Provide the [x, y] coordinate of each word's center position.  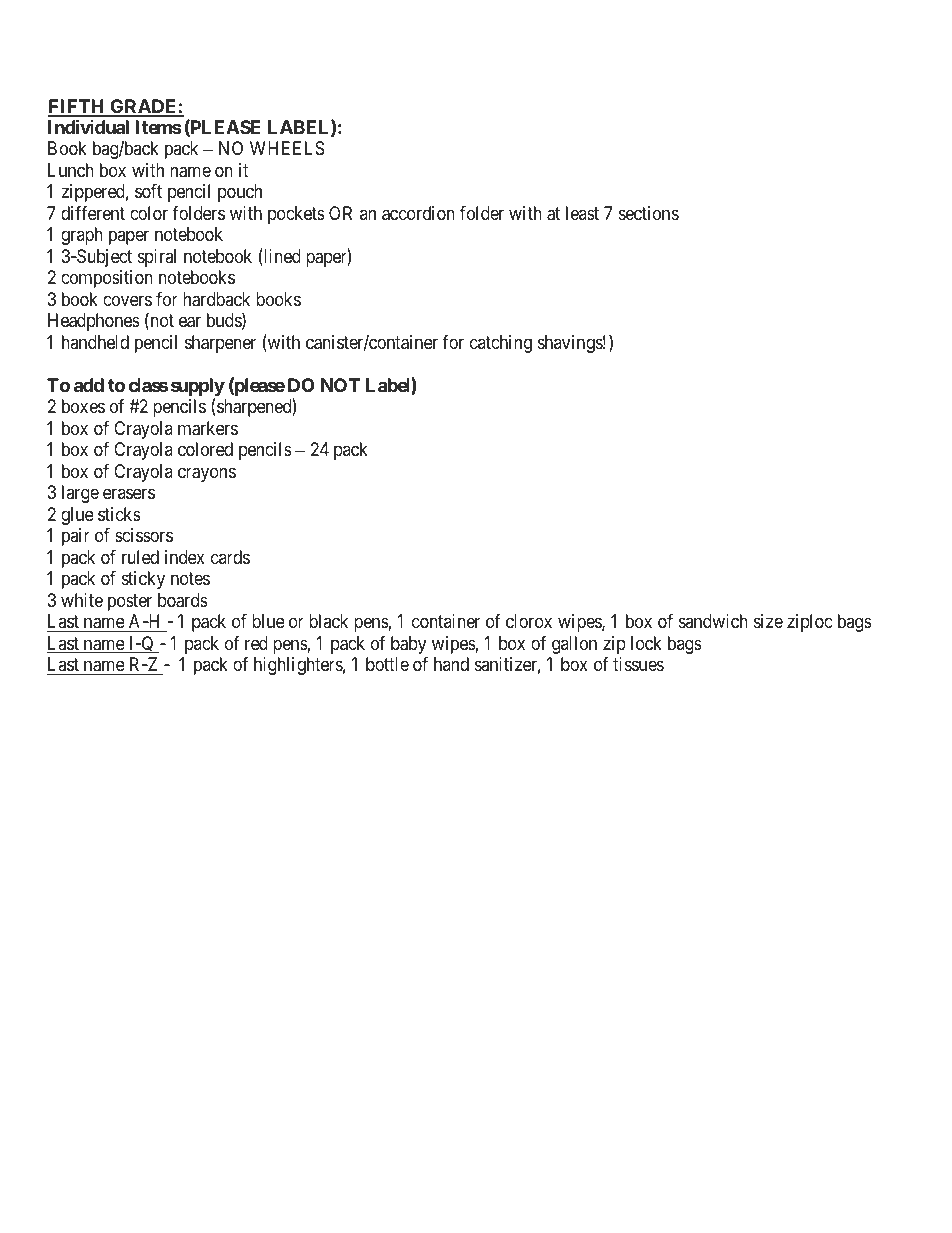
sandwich [713, 621]
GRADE [143, 107]
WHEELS [287, 148]
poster [130, 602]
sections [649, 213]
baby [408, 645]
